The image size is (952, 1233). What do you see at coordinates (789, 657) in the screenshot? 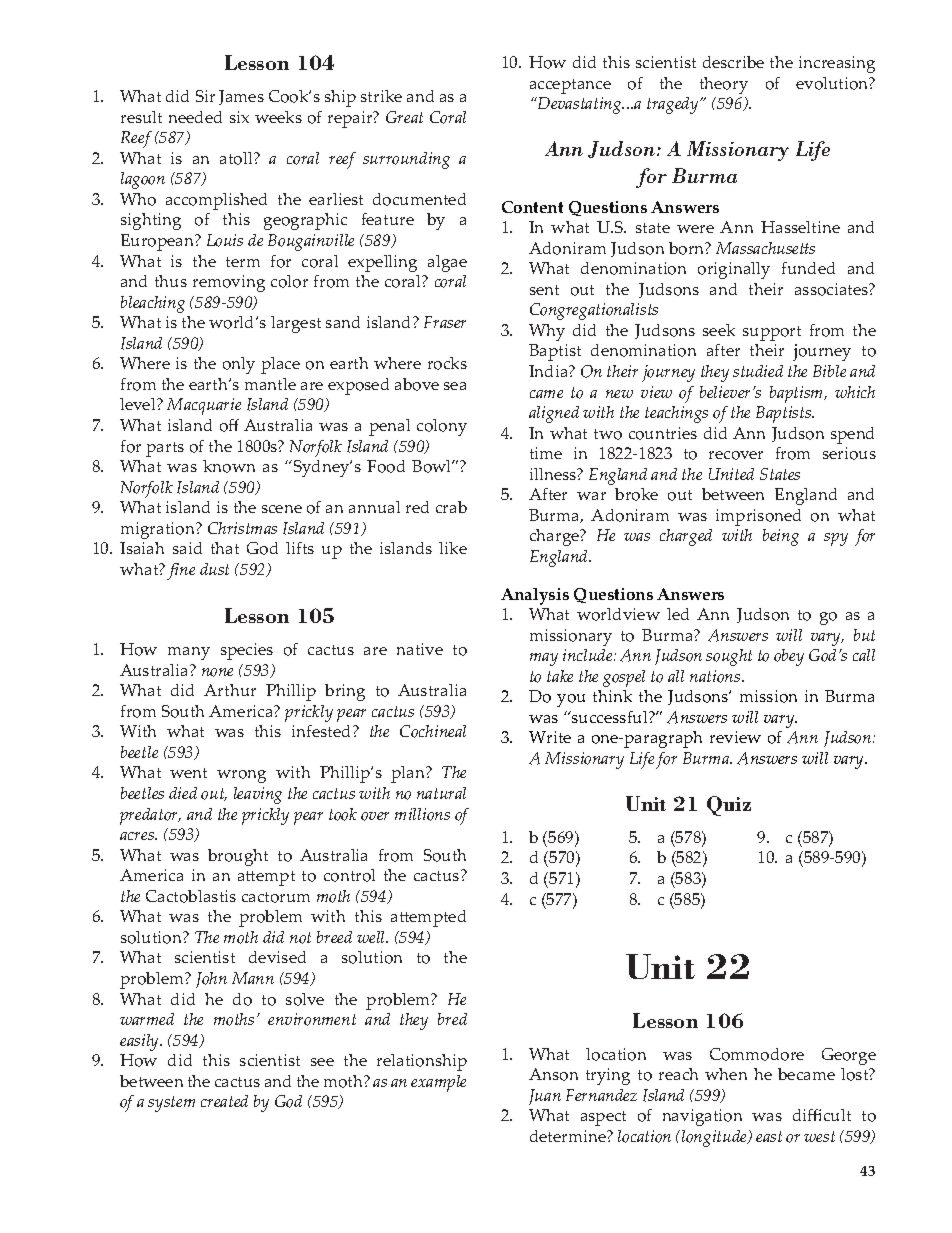
I see `obey` at bounding box center [789, 657].
